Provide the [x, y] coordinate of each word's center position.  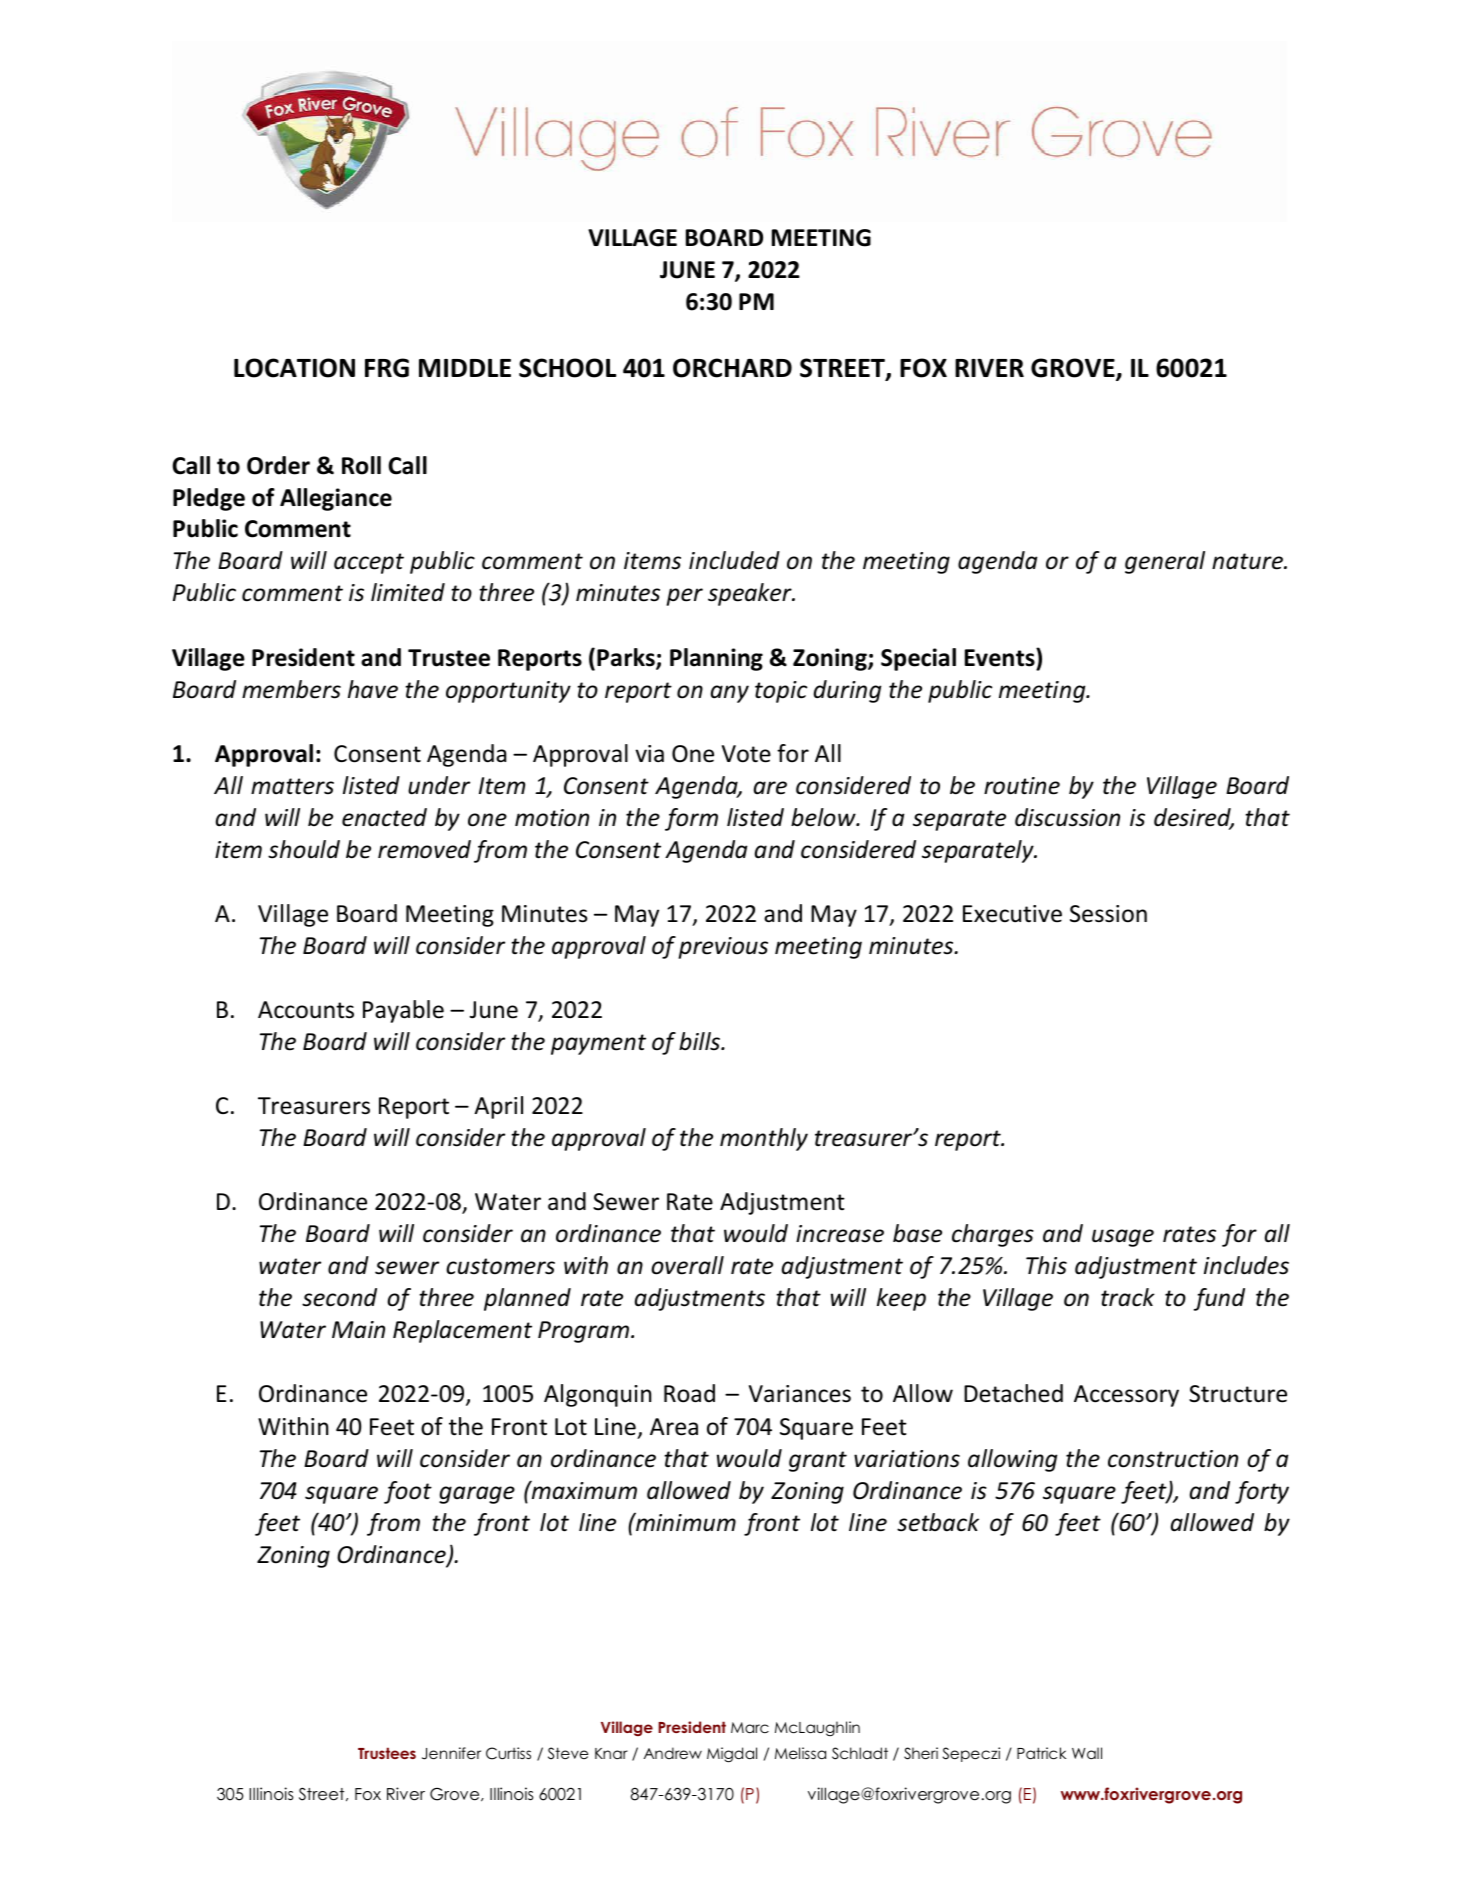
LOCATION [294, 368]
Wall [1087, 1753]
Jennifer [451, 1753]
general [1165, 562]
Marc [750, 1727]
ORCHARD [732, 368]
